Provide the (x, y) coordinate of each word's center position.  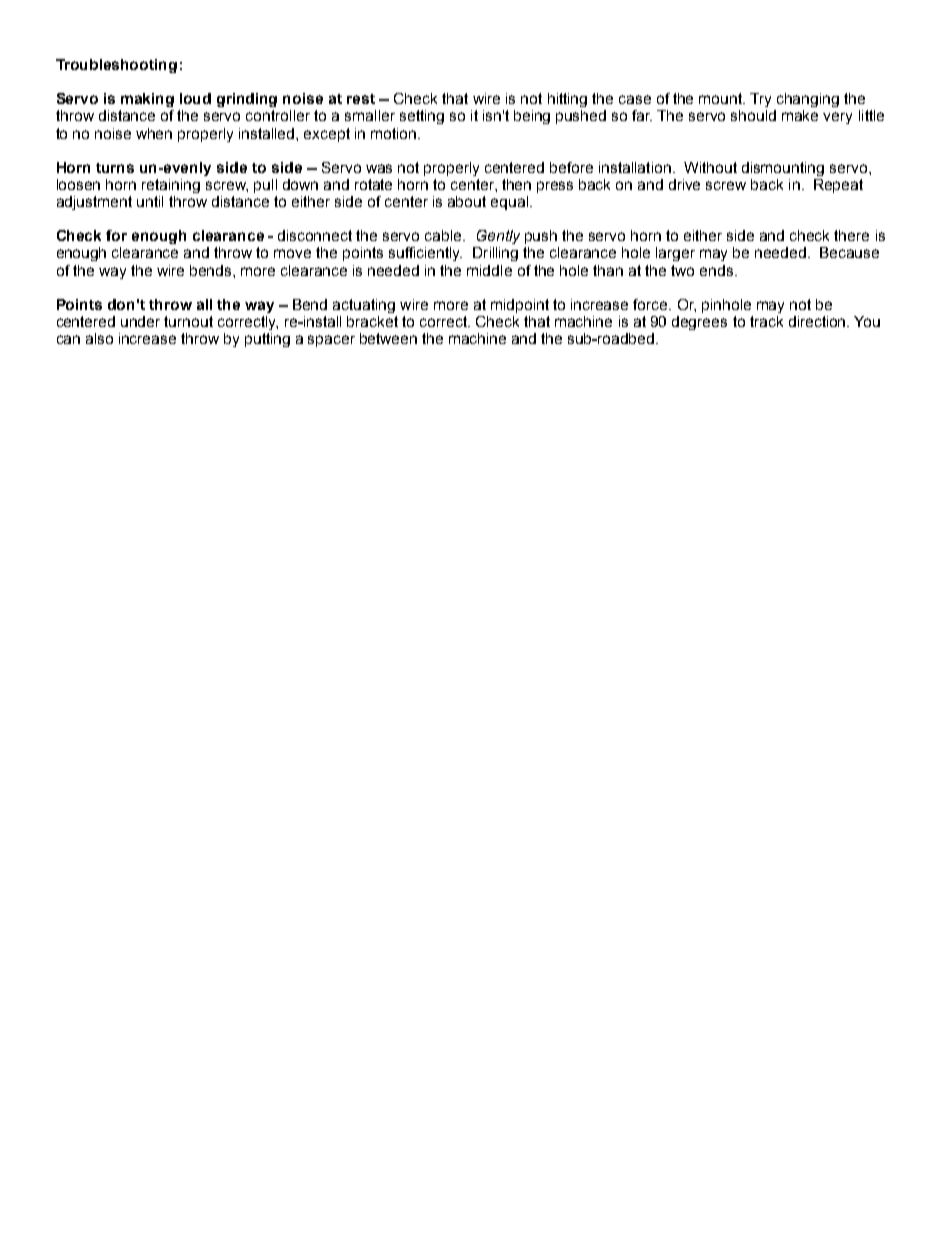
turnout (188, 321)
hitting (567, 100)
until (150, 201)
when (154, 133)
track (766, 321)
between (388, 338)
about (467, 201)
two (682, 270)
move (292, 253)
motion (395, 133)
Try (760, 100)
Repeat (838, 186)
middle (489, 270)
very (837, 118)
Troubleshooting (116, 66)
